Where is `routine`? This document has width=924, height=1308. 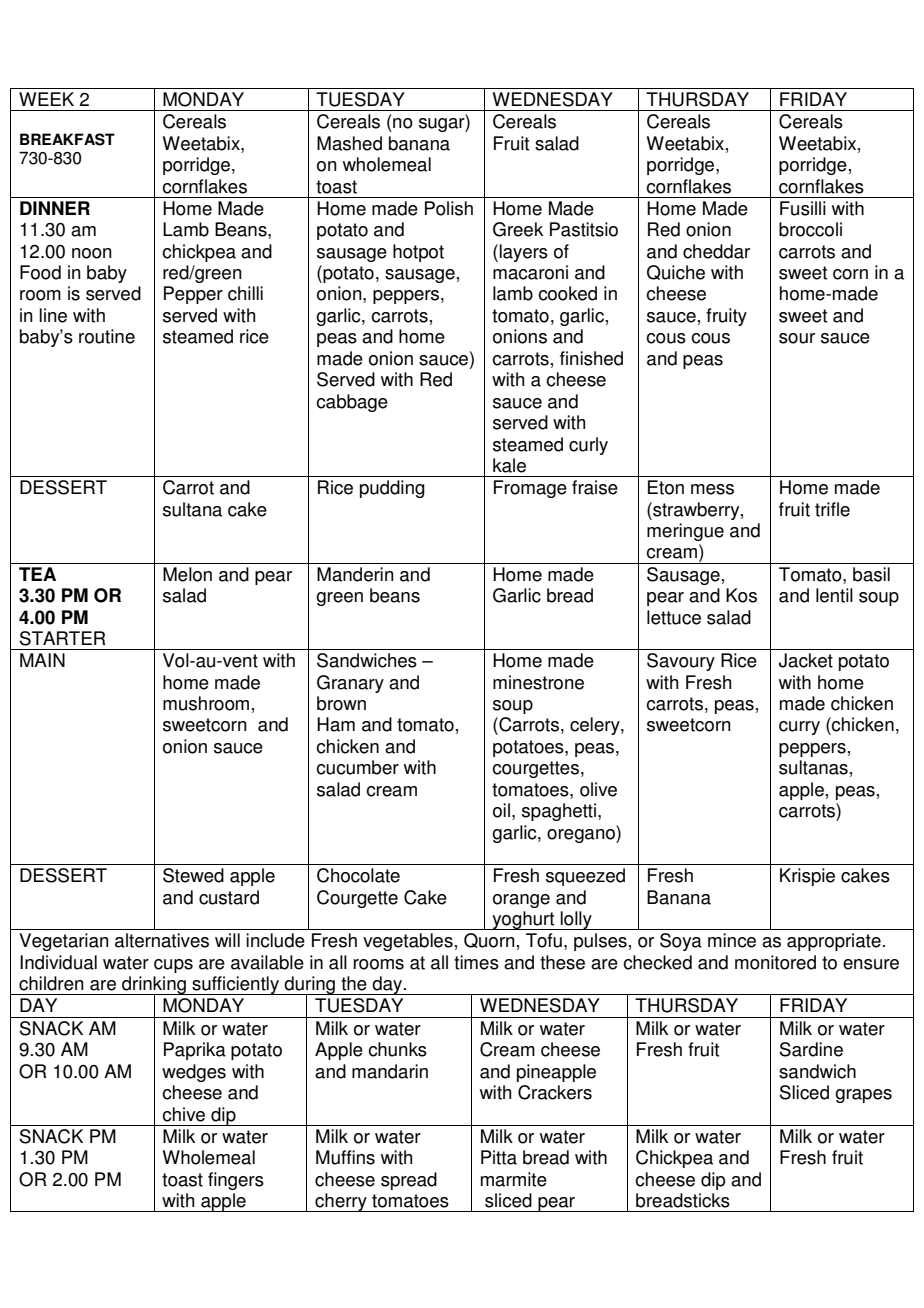 routine is located at coordinates (107, 336).
